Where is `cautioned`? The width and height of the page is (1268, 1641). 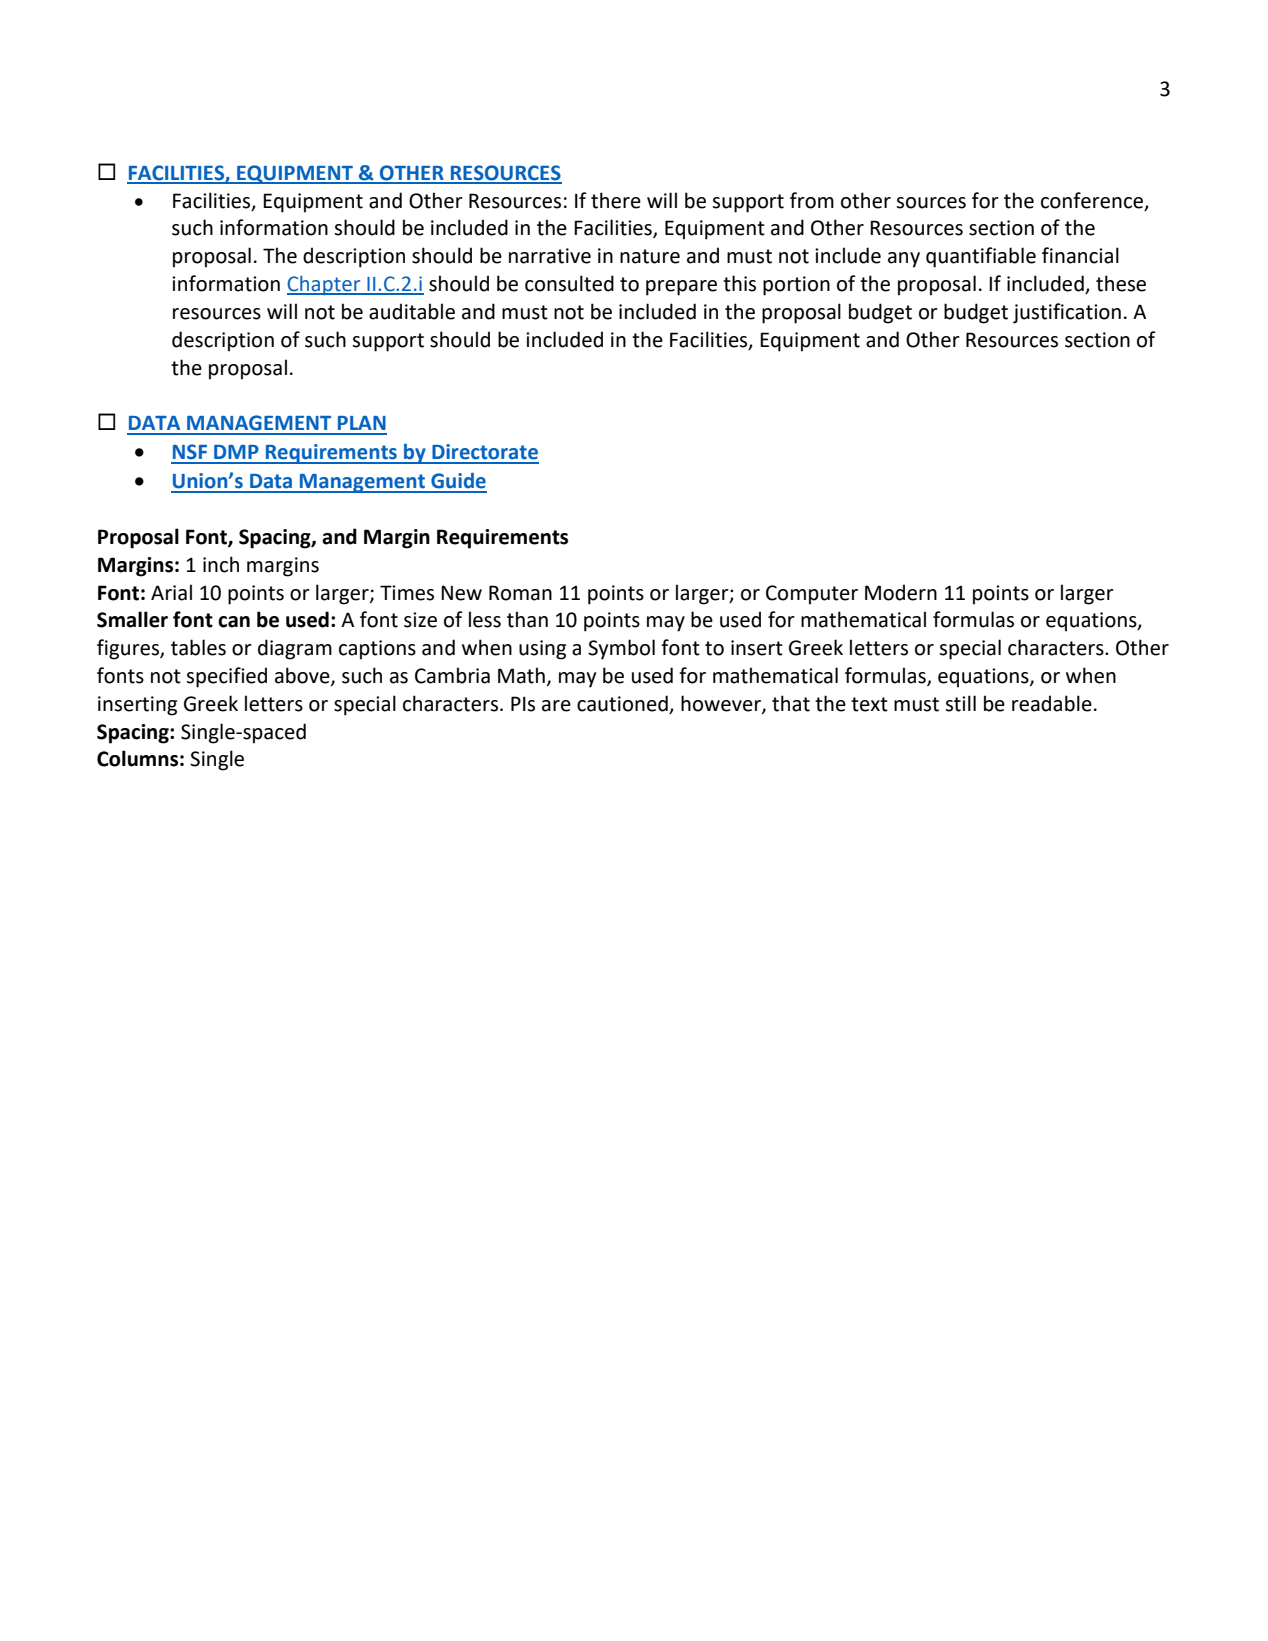
cautioned is located at coordinates (623, 704).
